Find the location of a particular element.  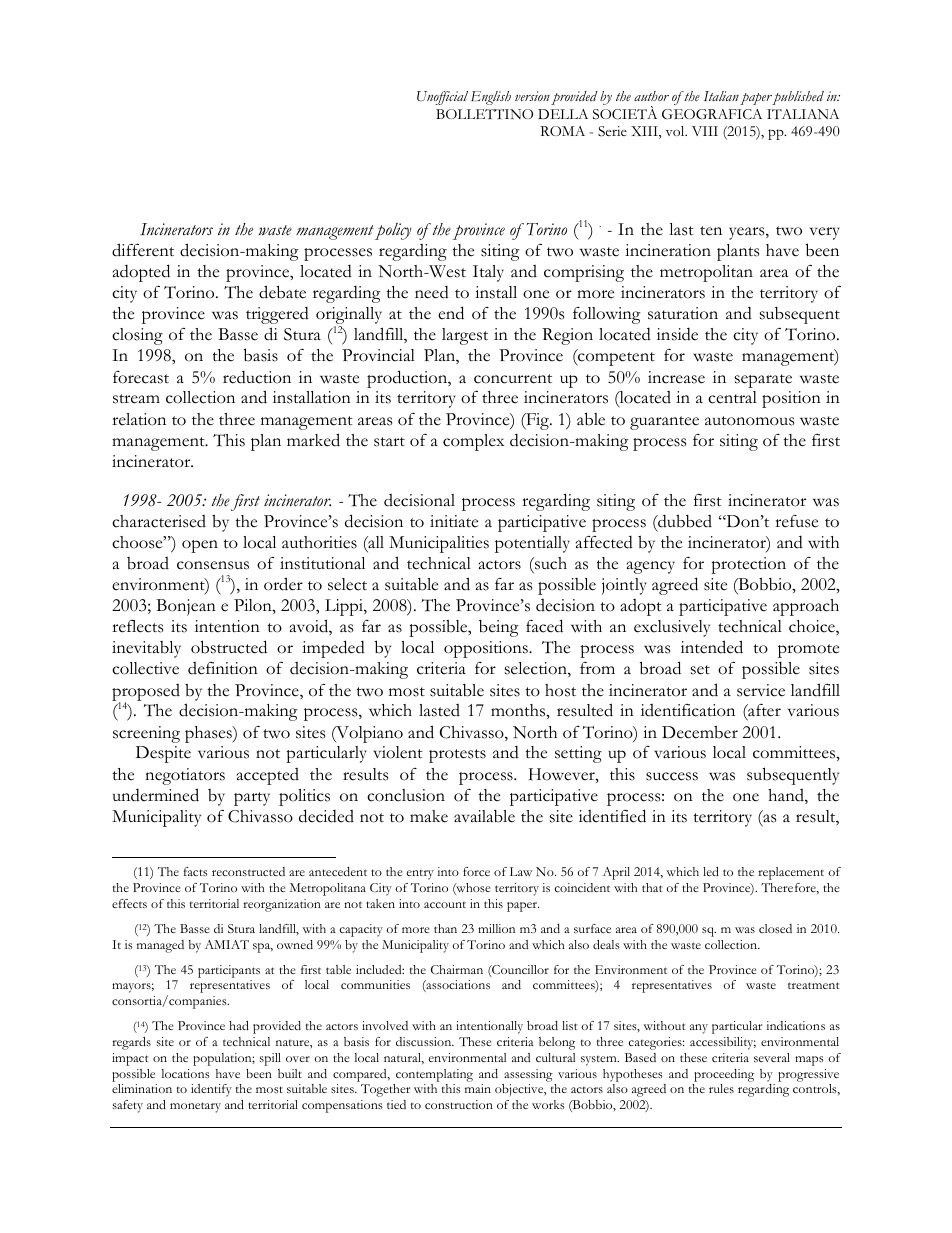

consensus is located at coordinates (213, 565).
